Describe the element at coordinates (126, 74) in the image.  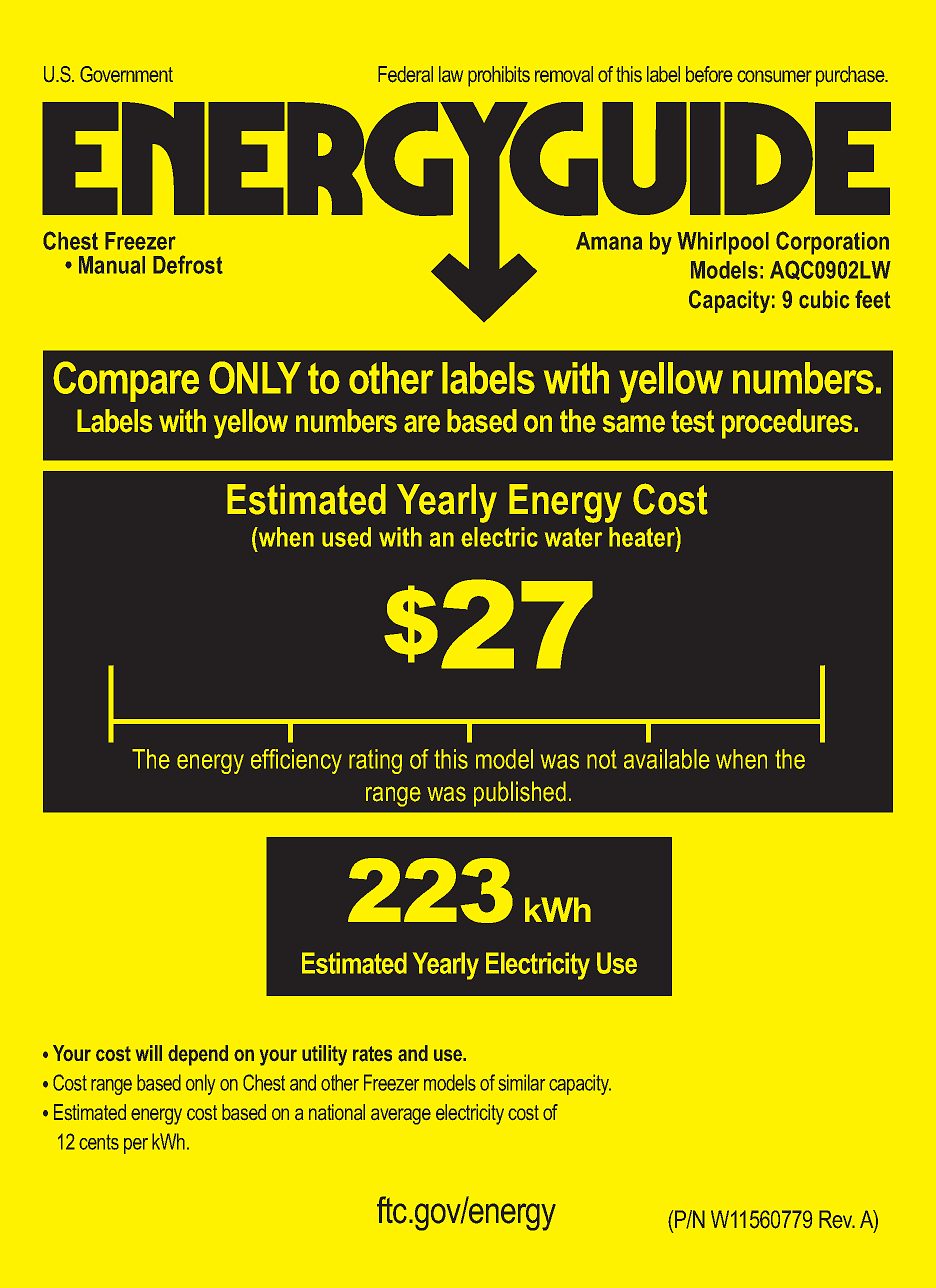
I see `Government` at that location.
